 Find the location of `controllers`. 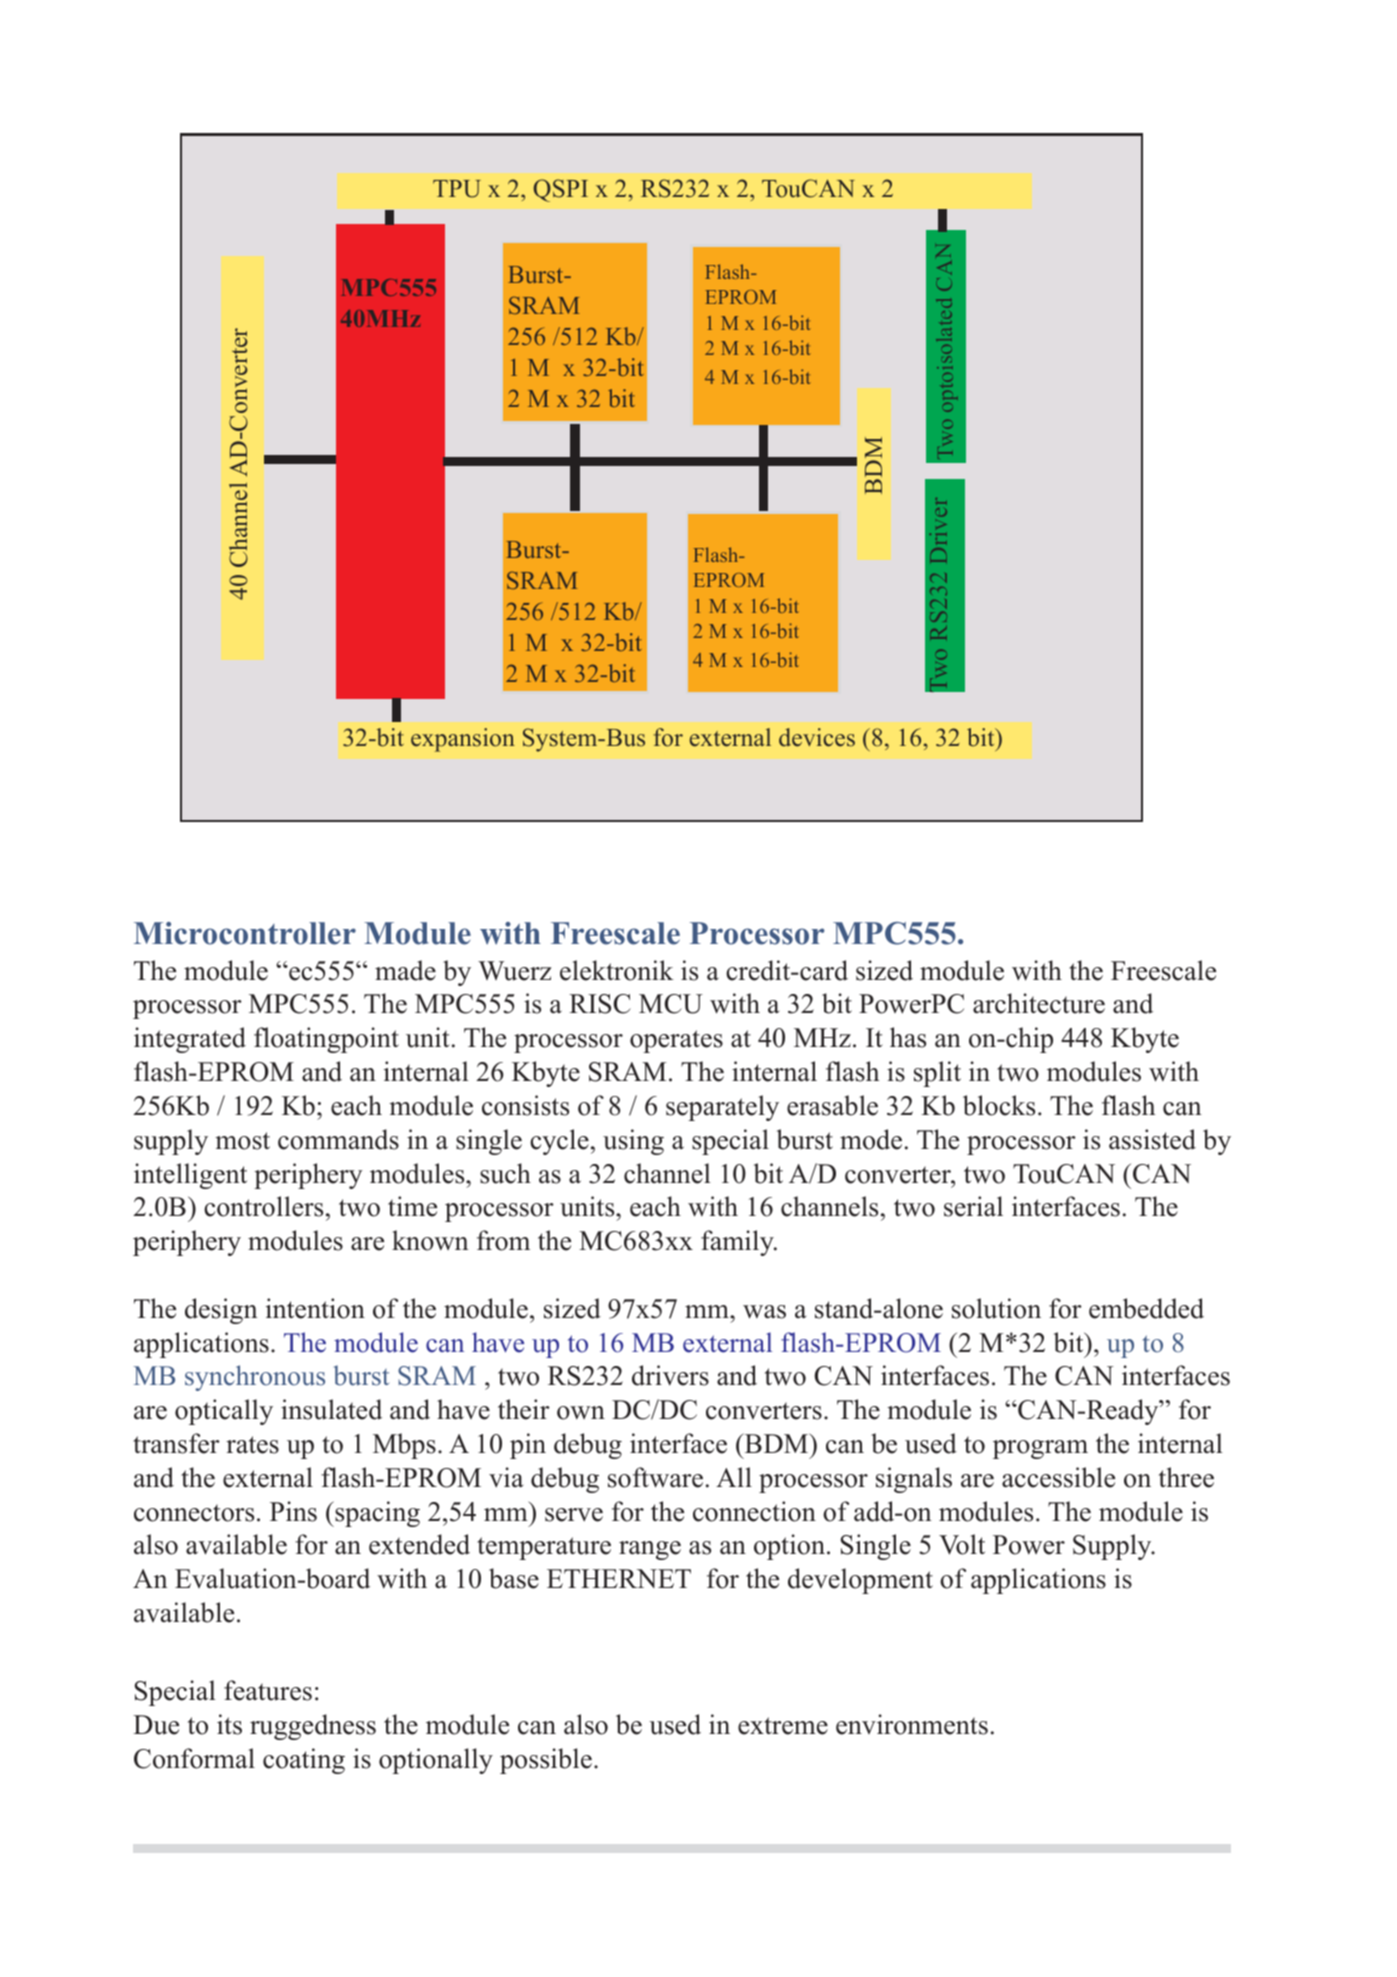

controllers is located at coordinates (263, 1206).
